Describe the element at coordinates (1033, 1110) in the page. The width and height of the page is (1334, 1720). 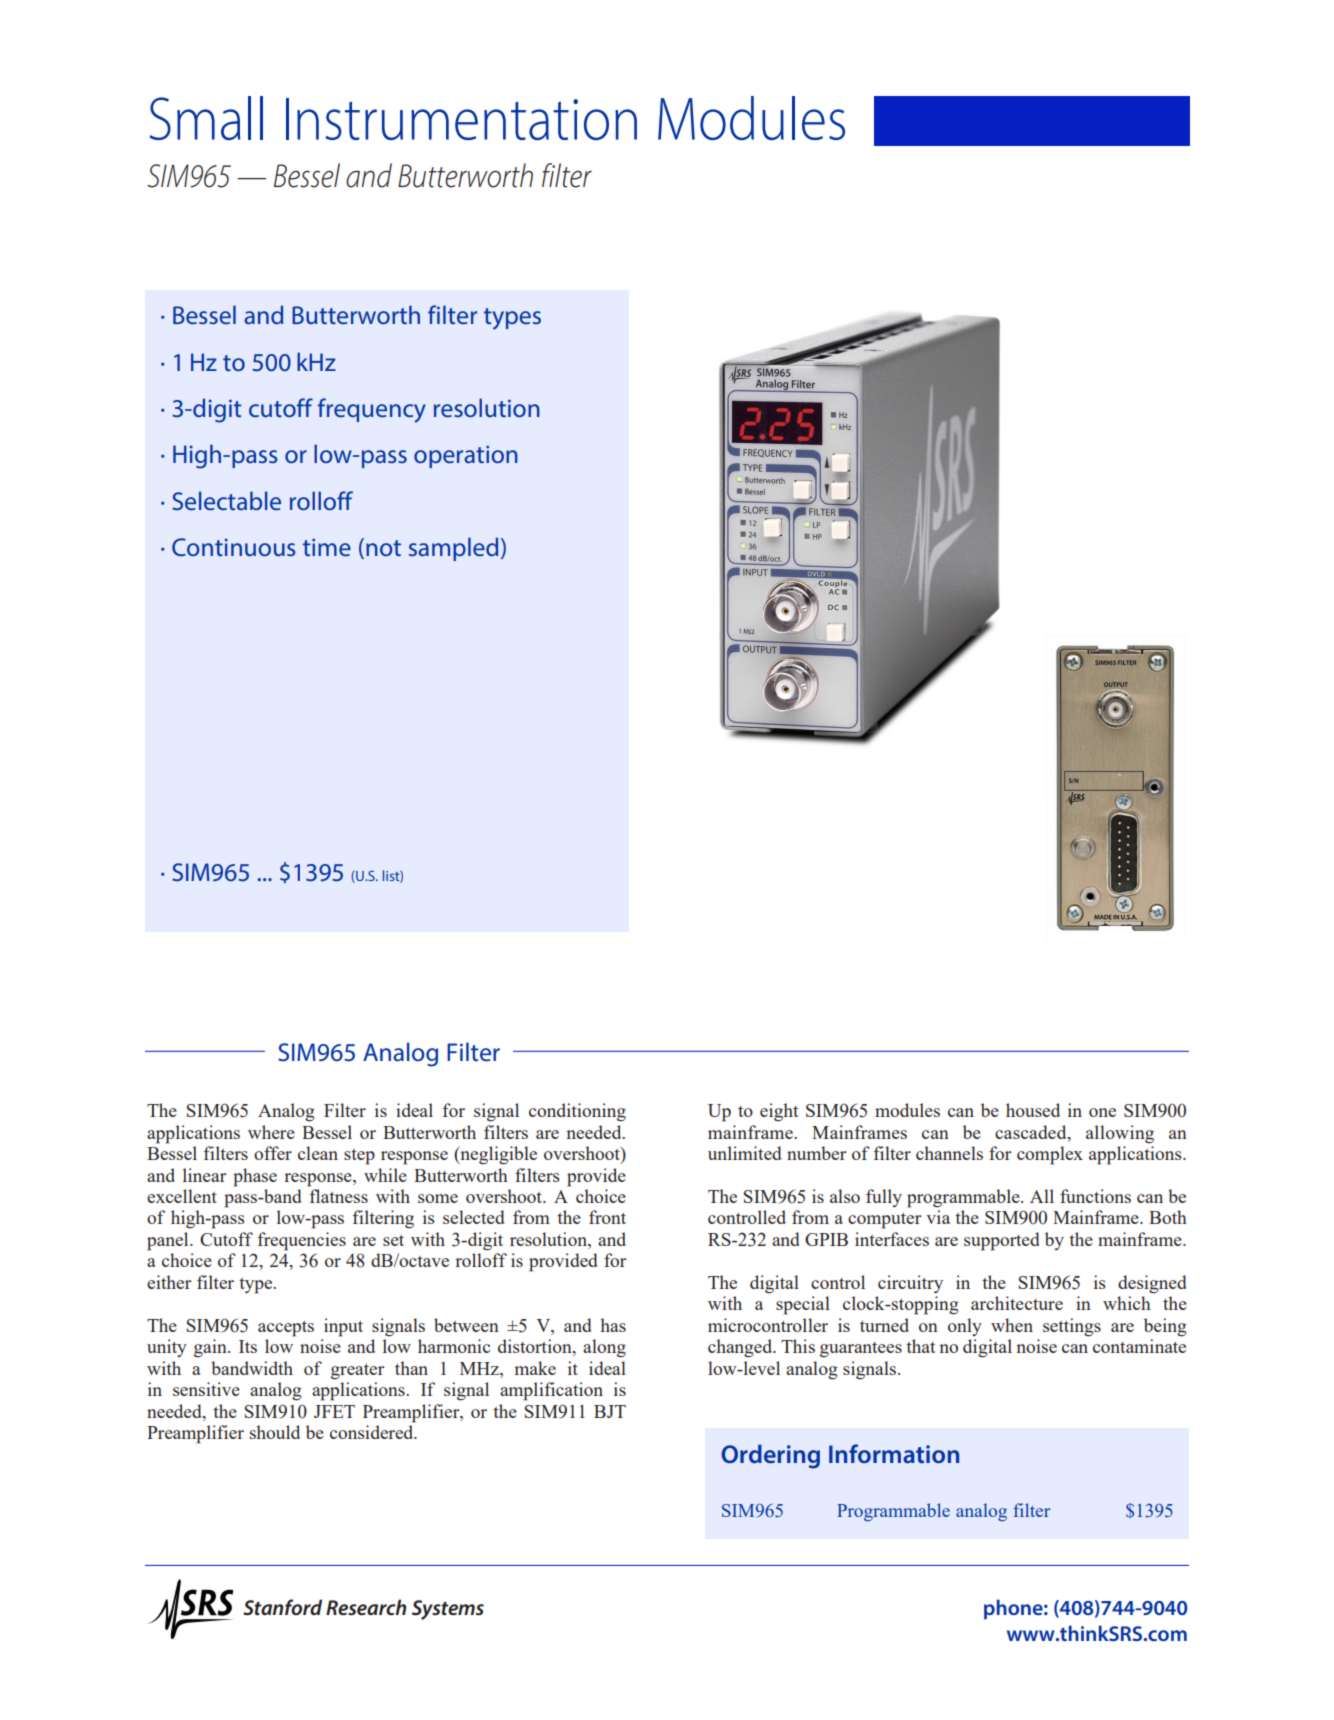
I see `housed` at that location.
